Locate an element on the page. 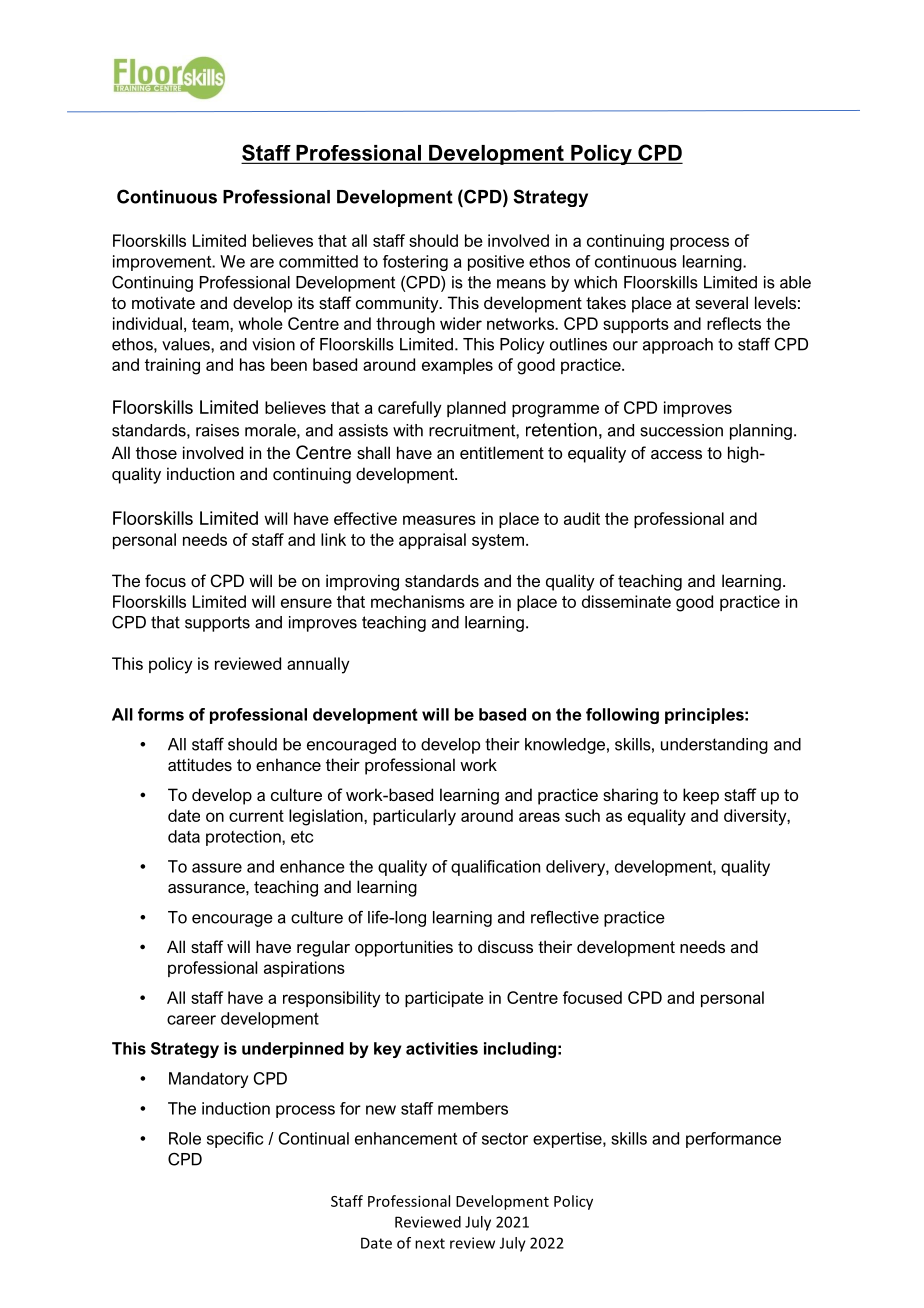 The height and width of the image is (1308, 924). wider is located at coordinates (461, 323).
